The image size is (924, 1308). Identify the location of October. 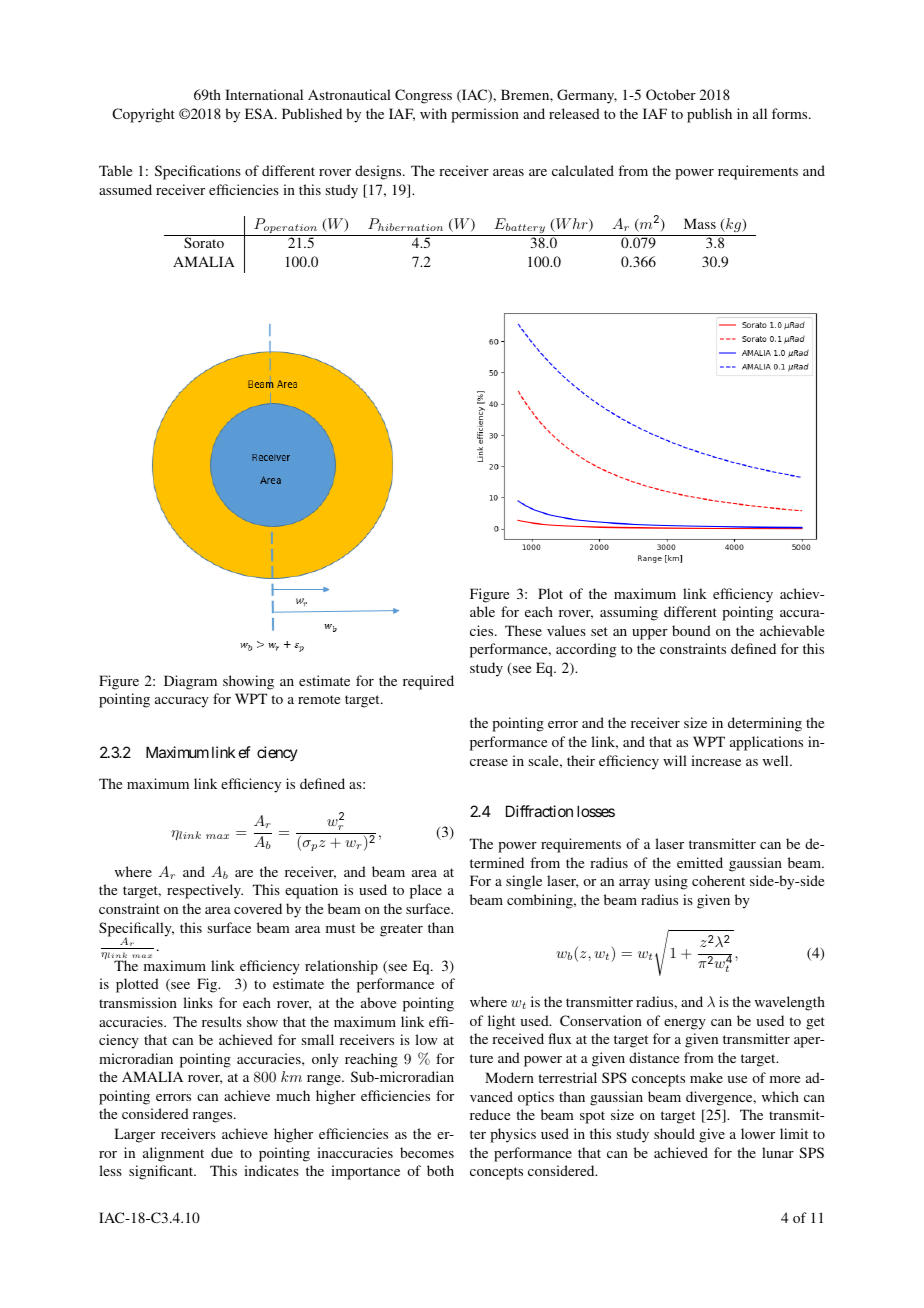
(671, 94).
